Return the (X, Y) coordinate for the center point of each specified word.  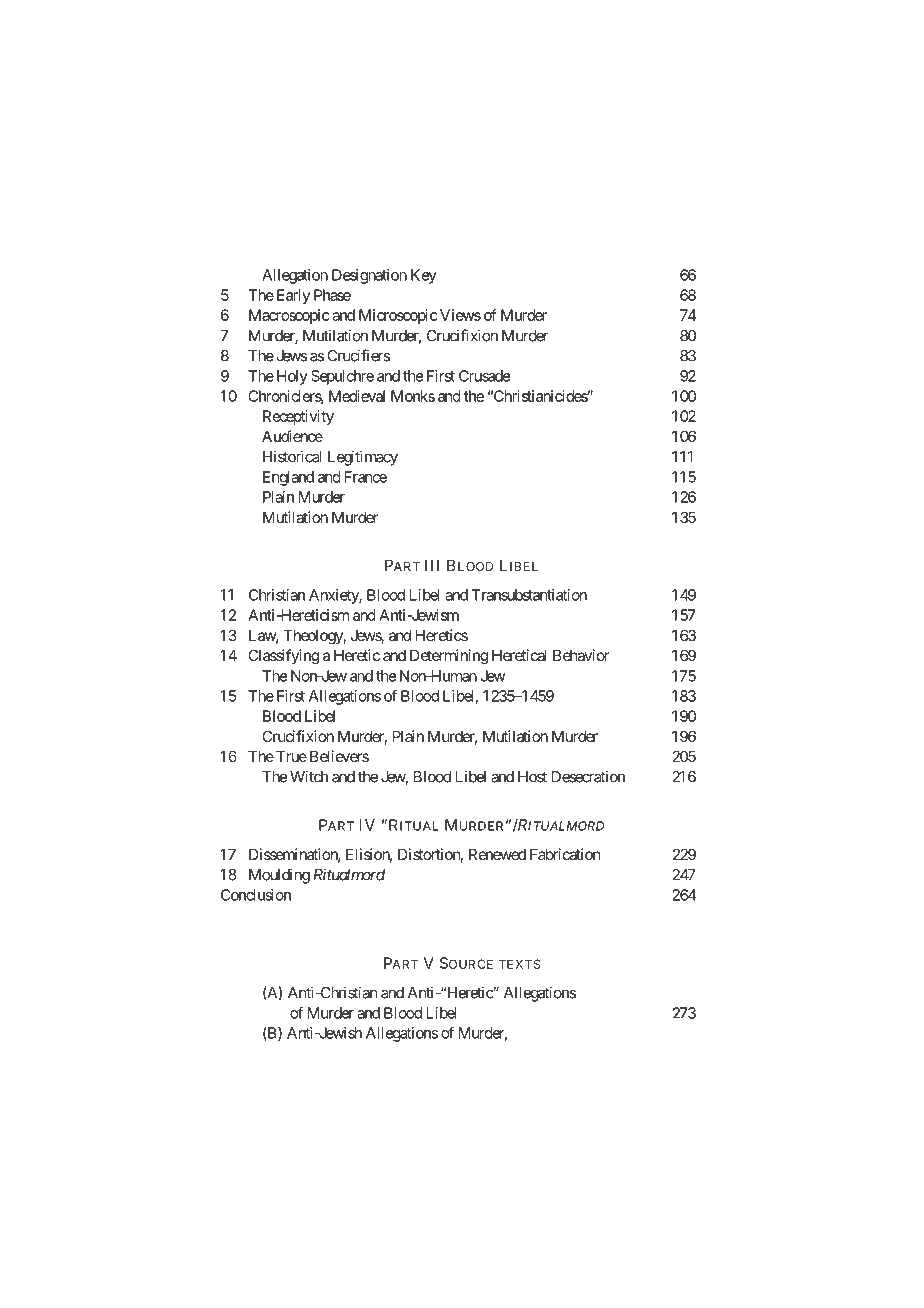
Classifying (283, 657)
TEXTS (520, 964)
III (432, 565)
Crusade (484, 376)
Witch (309, 776)
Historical (292, 456)
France (366, 477)
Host (532, 777)
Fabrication (565, 854)
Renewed (497, 854)
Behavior (581, 655)
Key (424, 276)
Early (293, 296)
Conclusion (256, 895)
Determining (449, 657)
